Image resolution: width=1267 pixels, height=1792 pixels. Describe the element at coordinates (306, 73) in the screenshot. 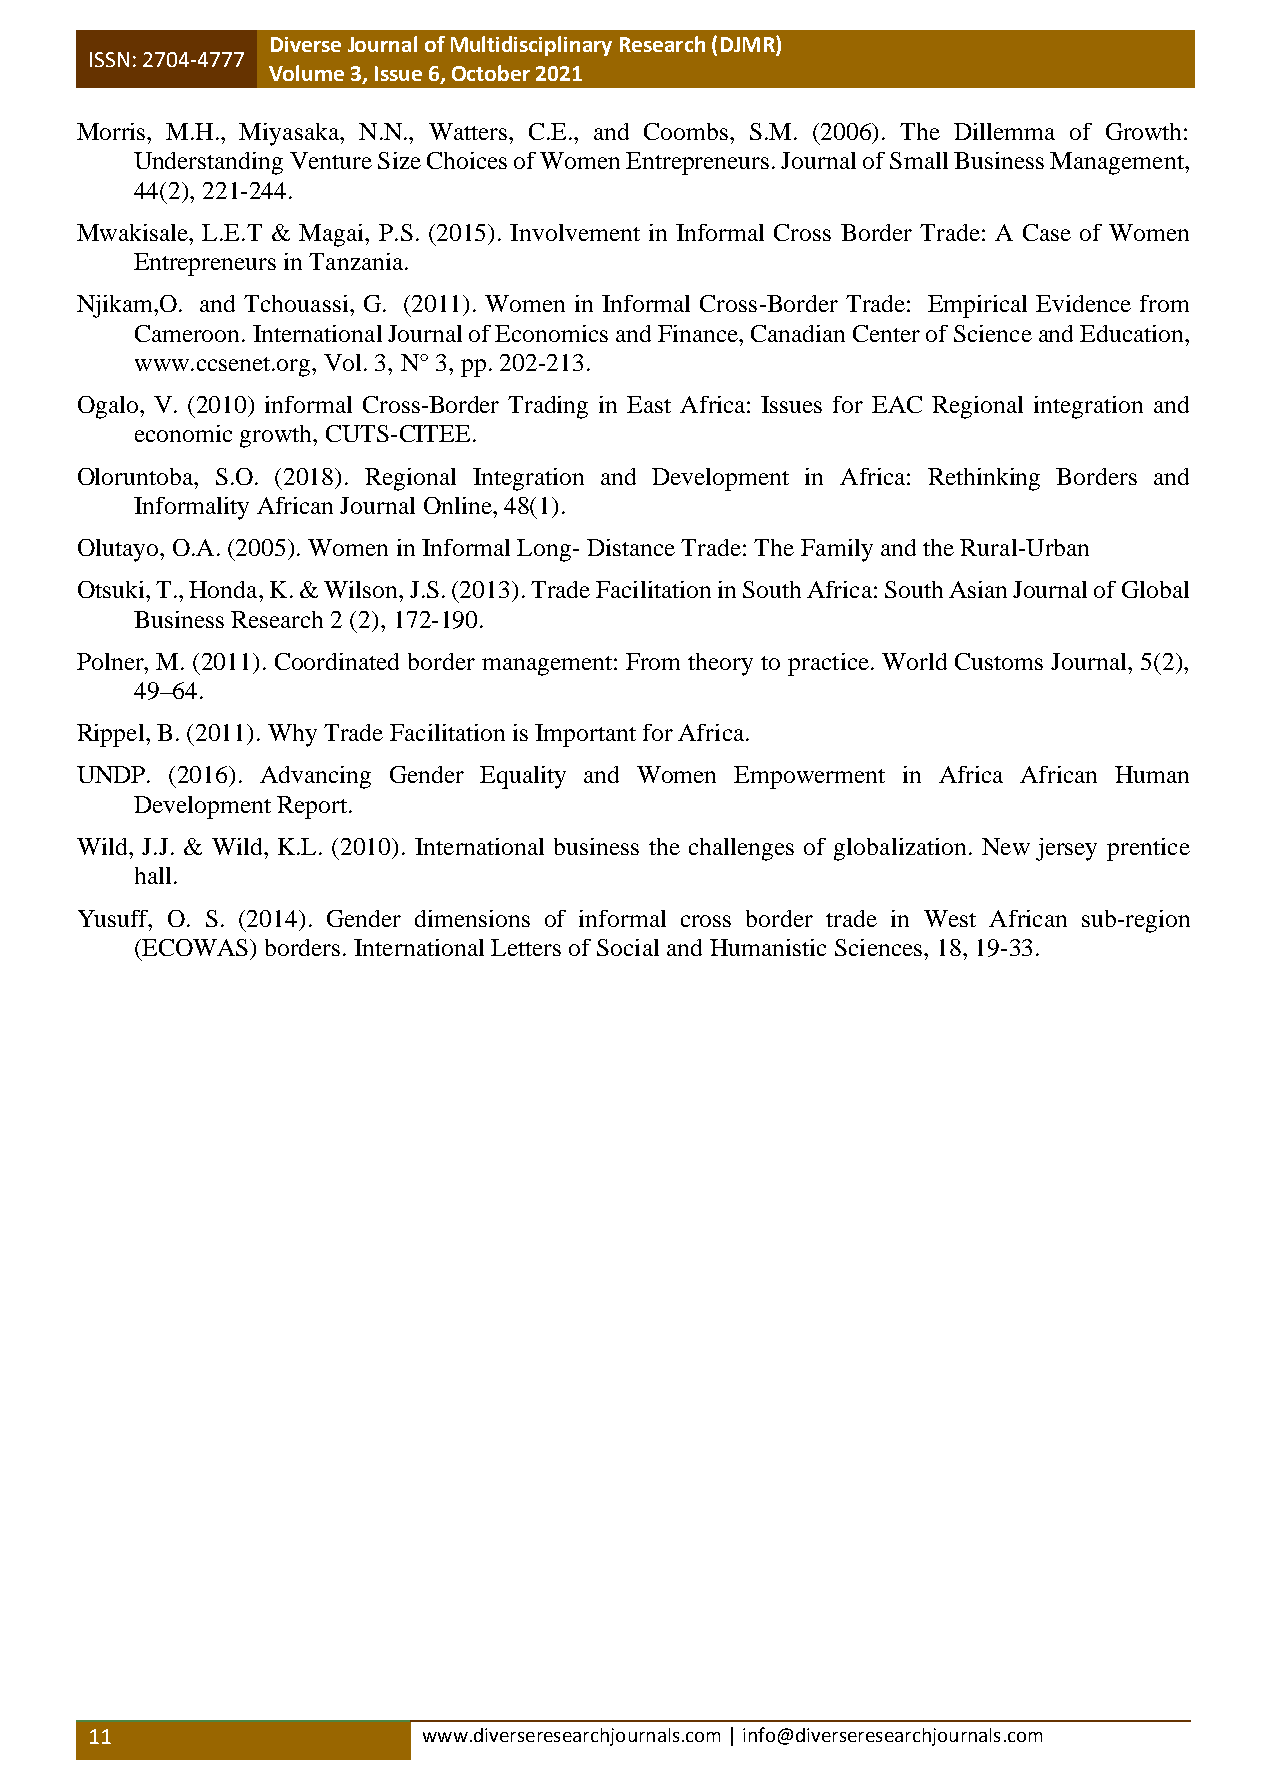

I see `Volume` at that location.
